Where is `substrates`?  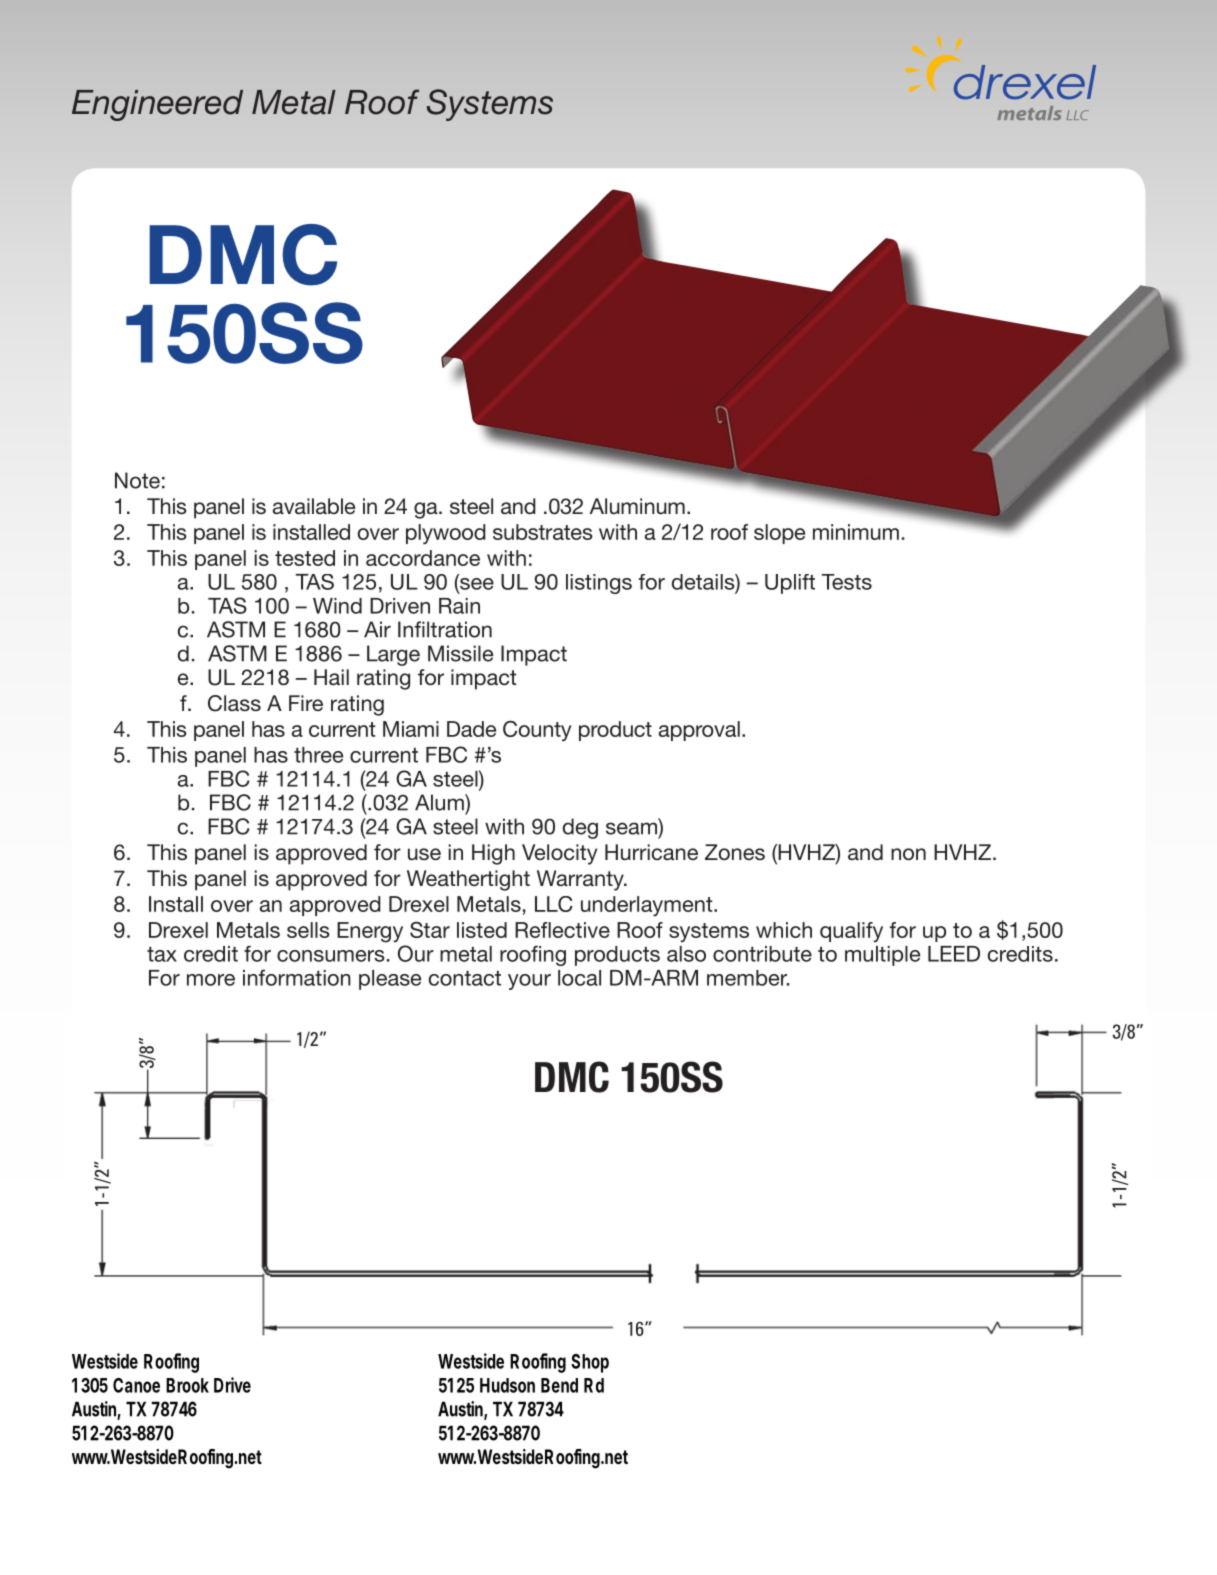 substrates is located at coordinates (543, 532).
